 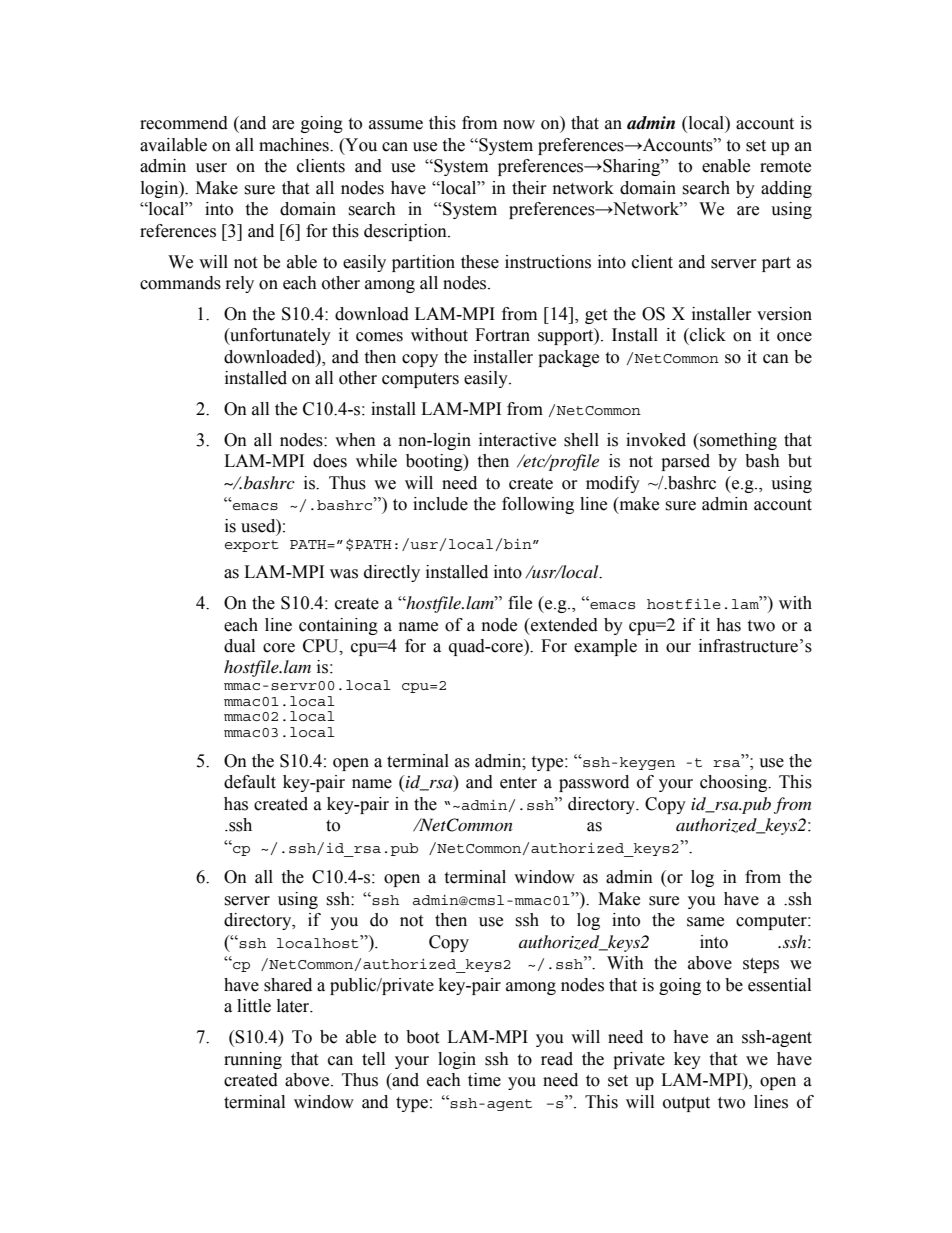 What do you see at coordinates (518, 783) in the screenshot?
I see `enter` at bounding box center [518, 783].
